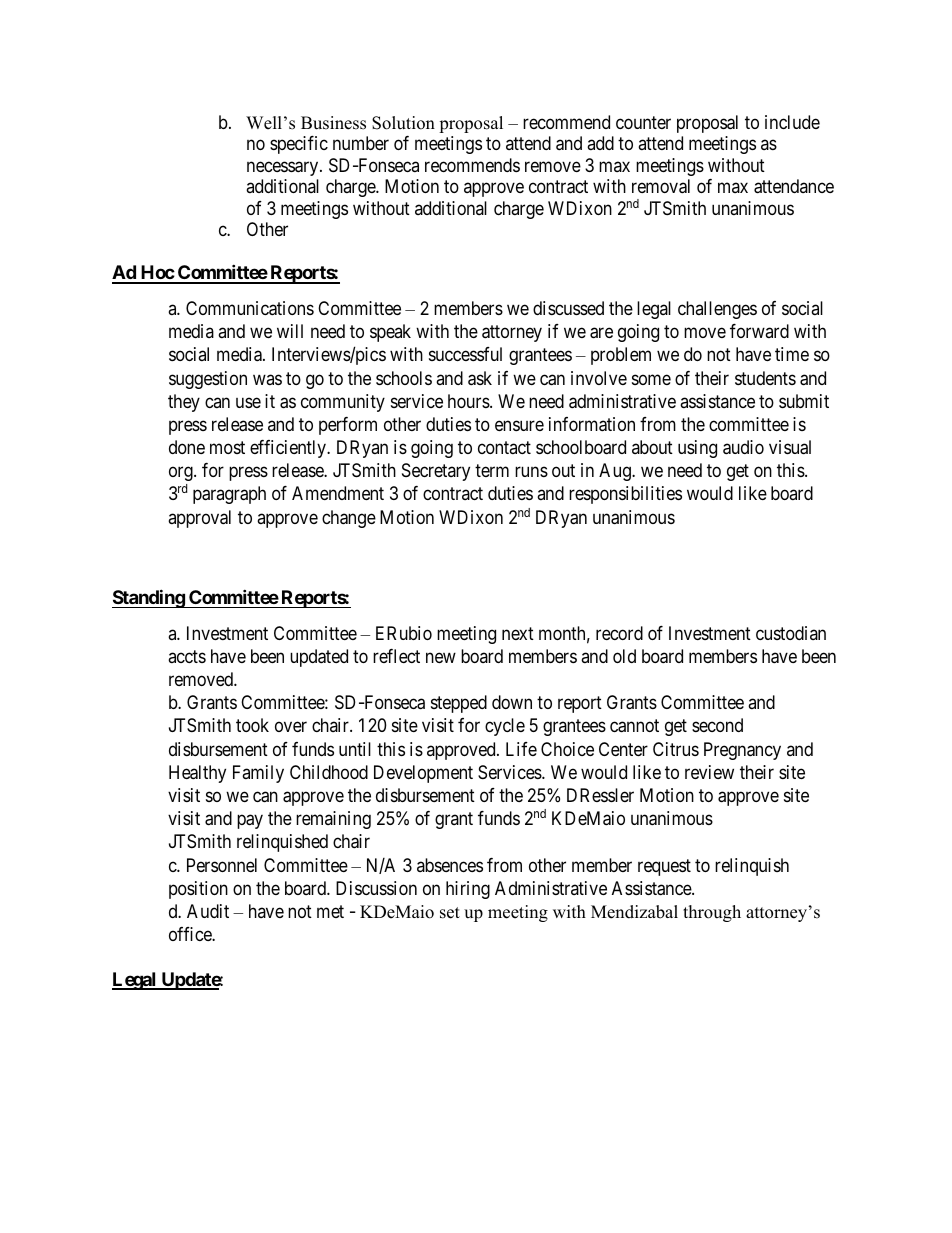 The height and width of the image is (1233, 952). Describe the element at coordinates (468, 890) in the image. I see `hiring` at that location.
